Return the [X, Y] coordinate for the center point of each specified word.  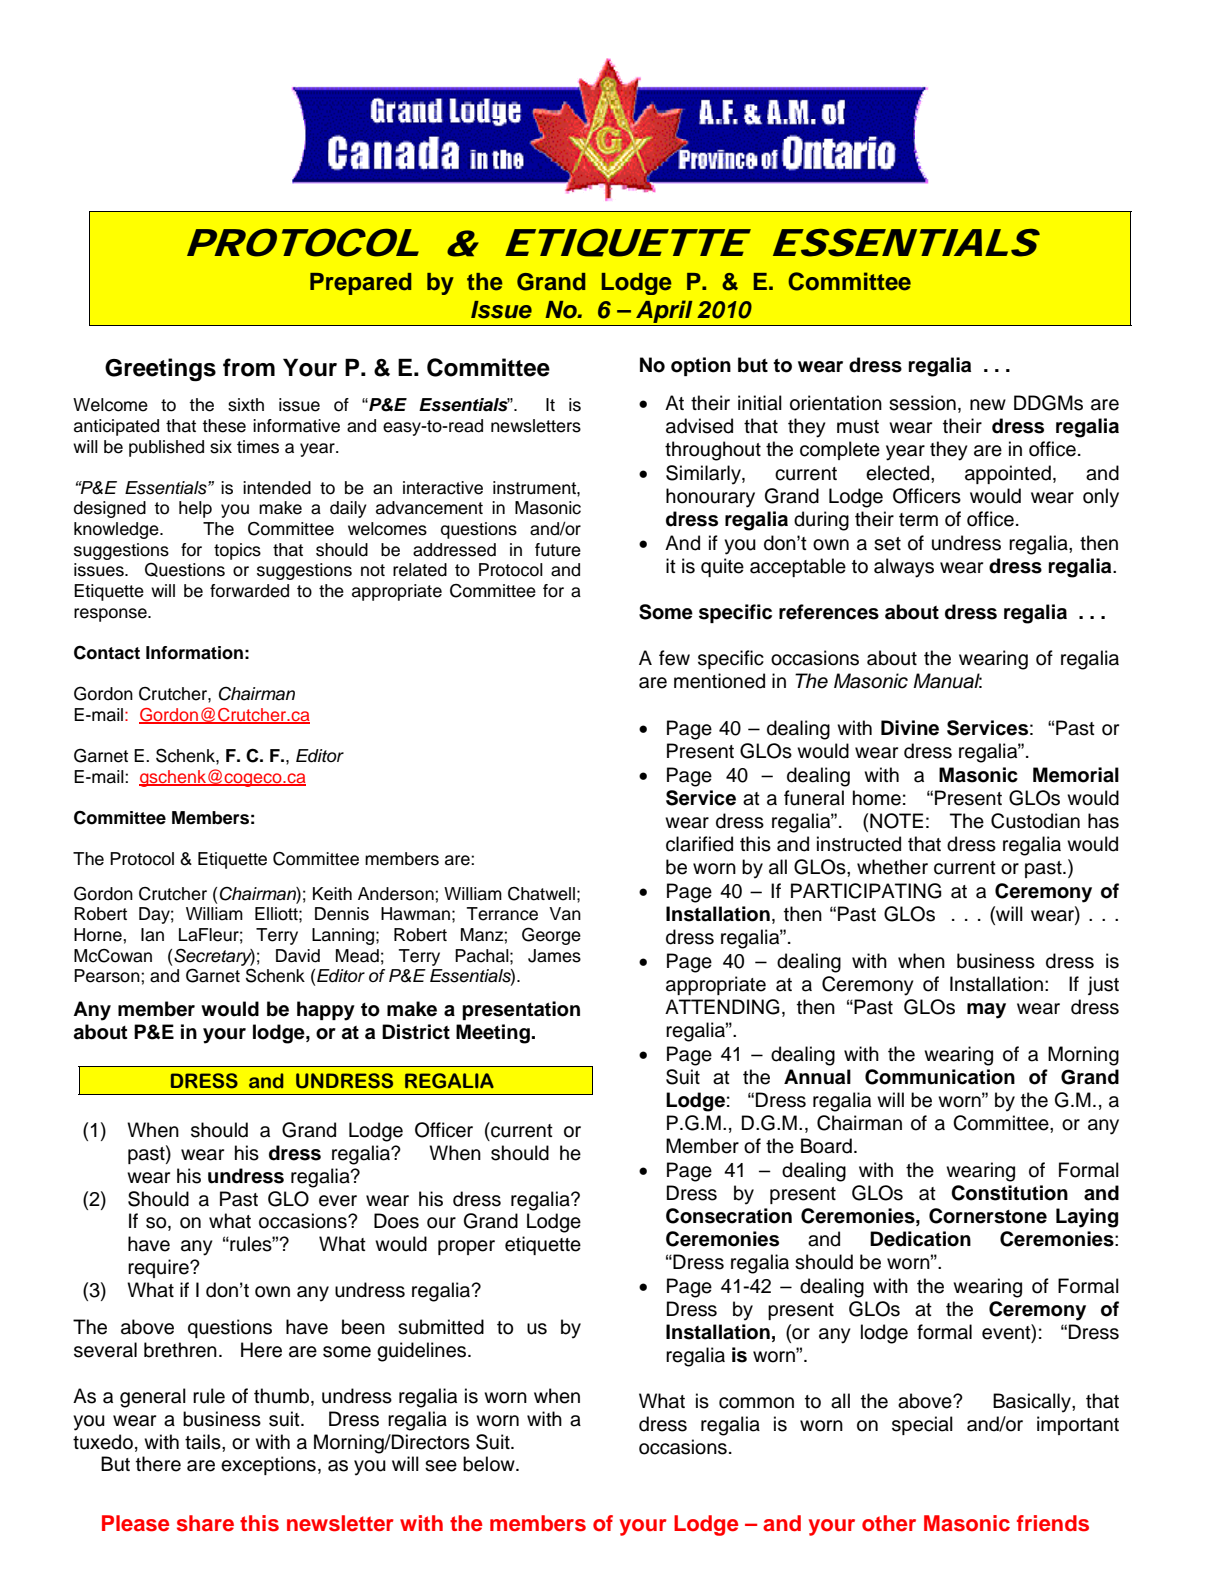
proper [466, 1247]
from [249, 367]
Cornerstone [988, 1216]
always [904, 568]
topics [237, 551]
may [986, 1011]
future [558, 550]
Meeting [493, 1034]
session [922, 403]
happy [326, 1011]
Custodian [1035, 821]
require [159, 1268]
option [701, 366]
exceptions [268, 1465]
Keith [332, 894]
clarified [699, 844]
